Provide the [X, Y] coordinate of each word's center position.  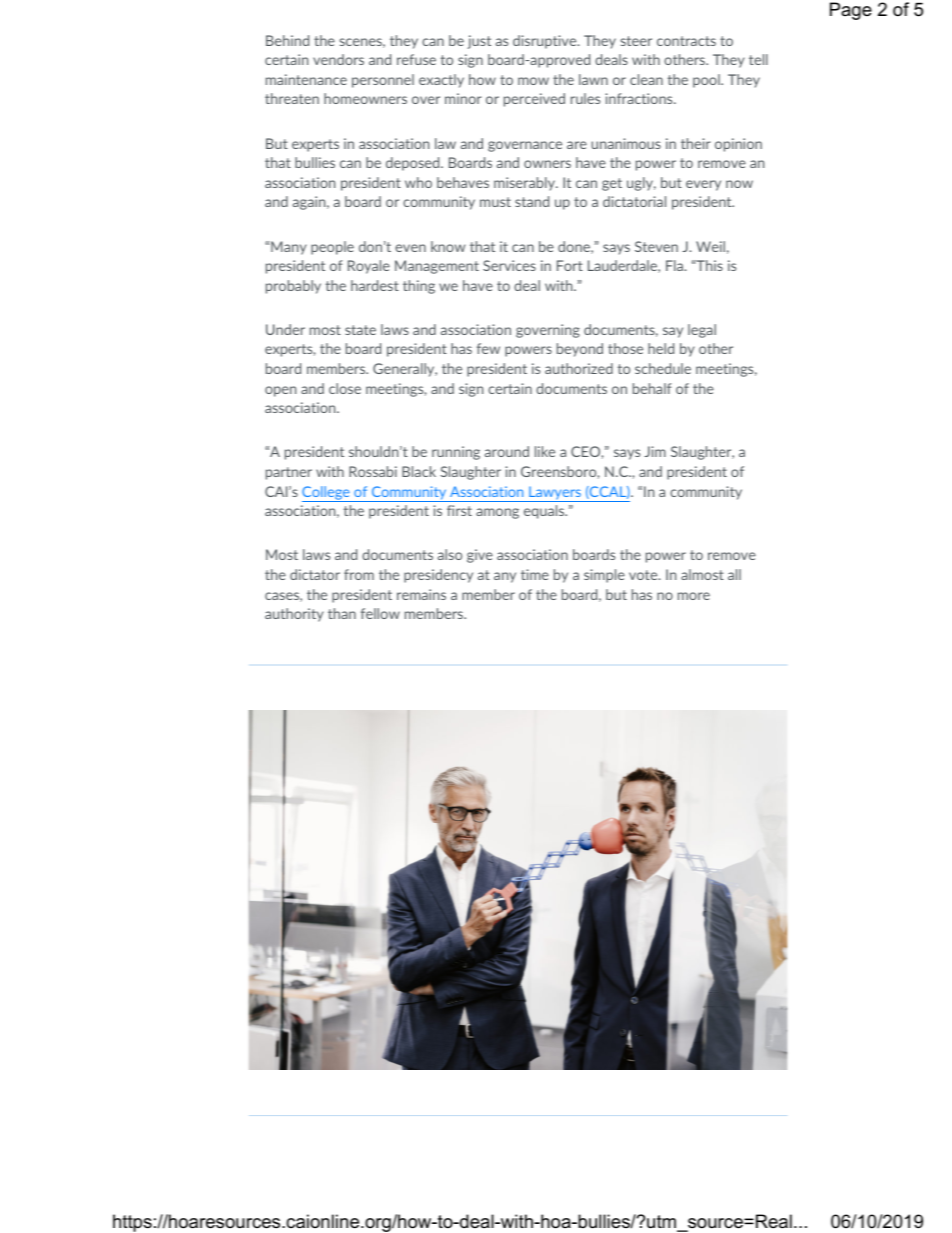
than [342, 613]
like [545, 451]
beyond [580, 350]
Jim [655, 451]
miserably [525, 184]
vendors [338, 59]
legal [702, 331]
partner [289, 473]
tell [758, 59]
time [535, 574]
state [360, 330]
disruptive [546, 42]
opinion [738, 145]
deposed [414, 164]
